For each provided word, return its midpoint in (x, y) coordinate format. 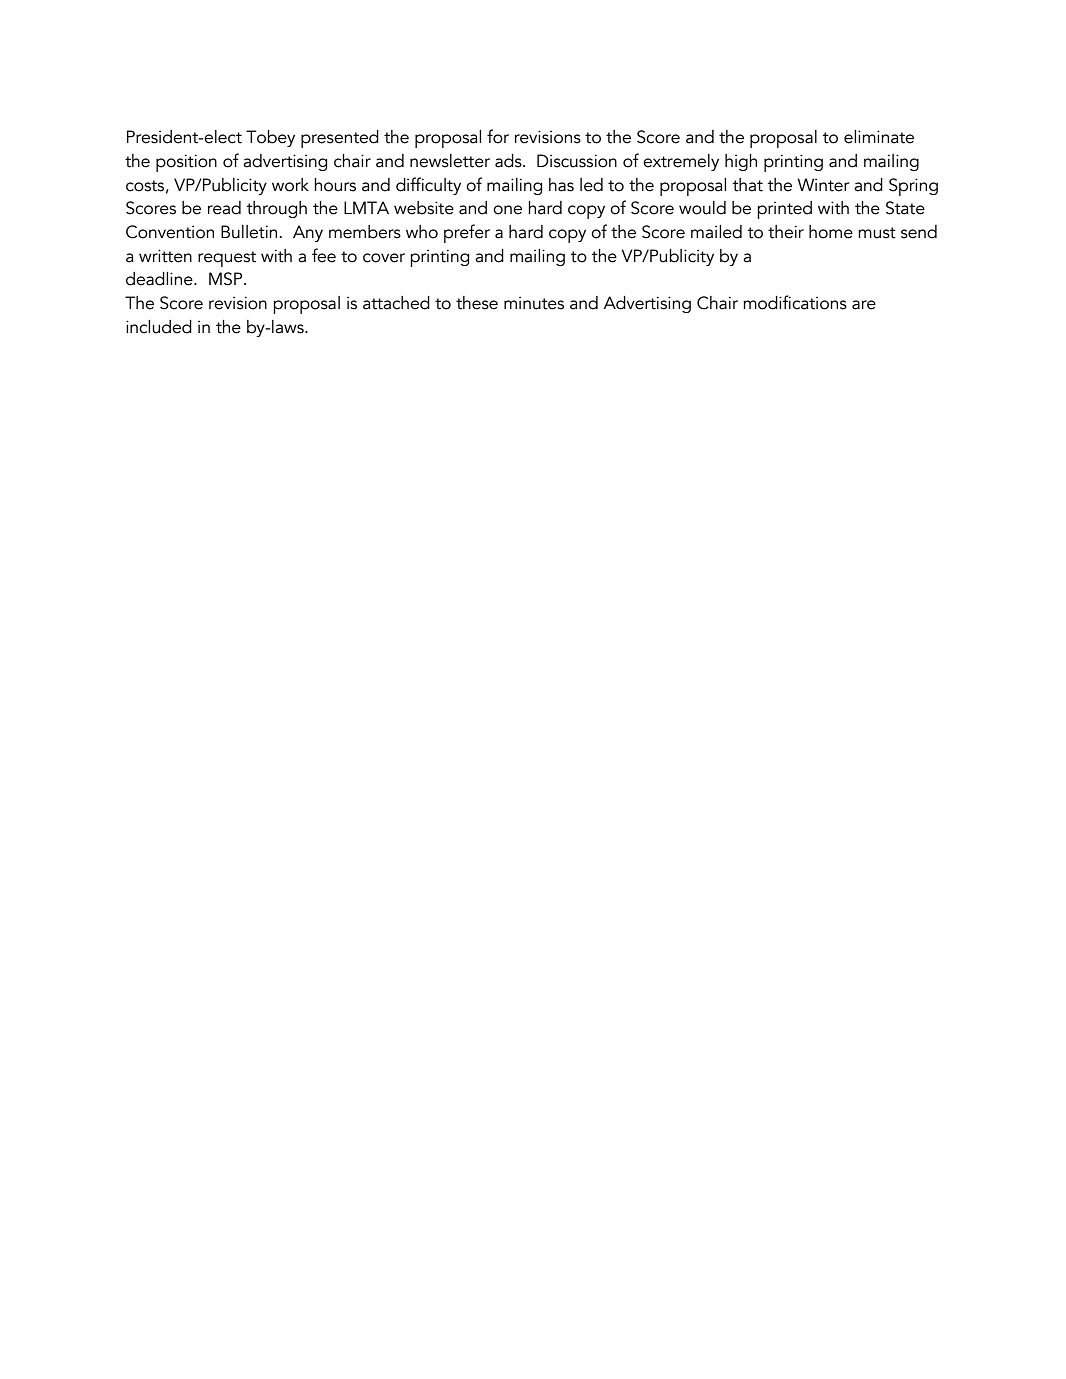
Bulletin (249, 232)
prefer (467, 233)
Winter (823, 185)
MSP (227, 279)
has (561, 185)
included (159, 327)
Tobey (270, 138)
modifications (795, 302)
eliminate (879, 137)
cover (384, 258)
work (290, 185)
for (498, 136)
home (831, 232)
